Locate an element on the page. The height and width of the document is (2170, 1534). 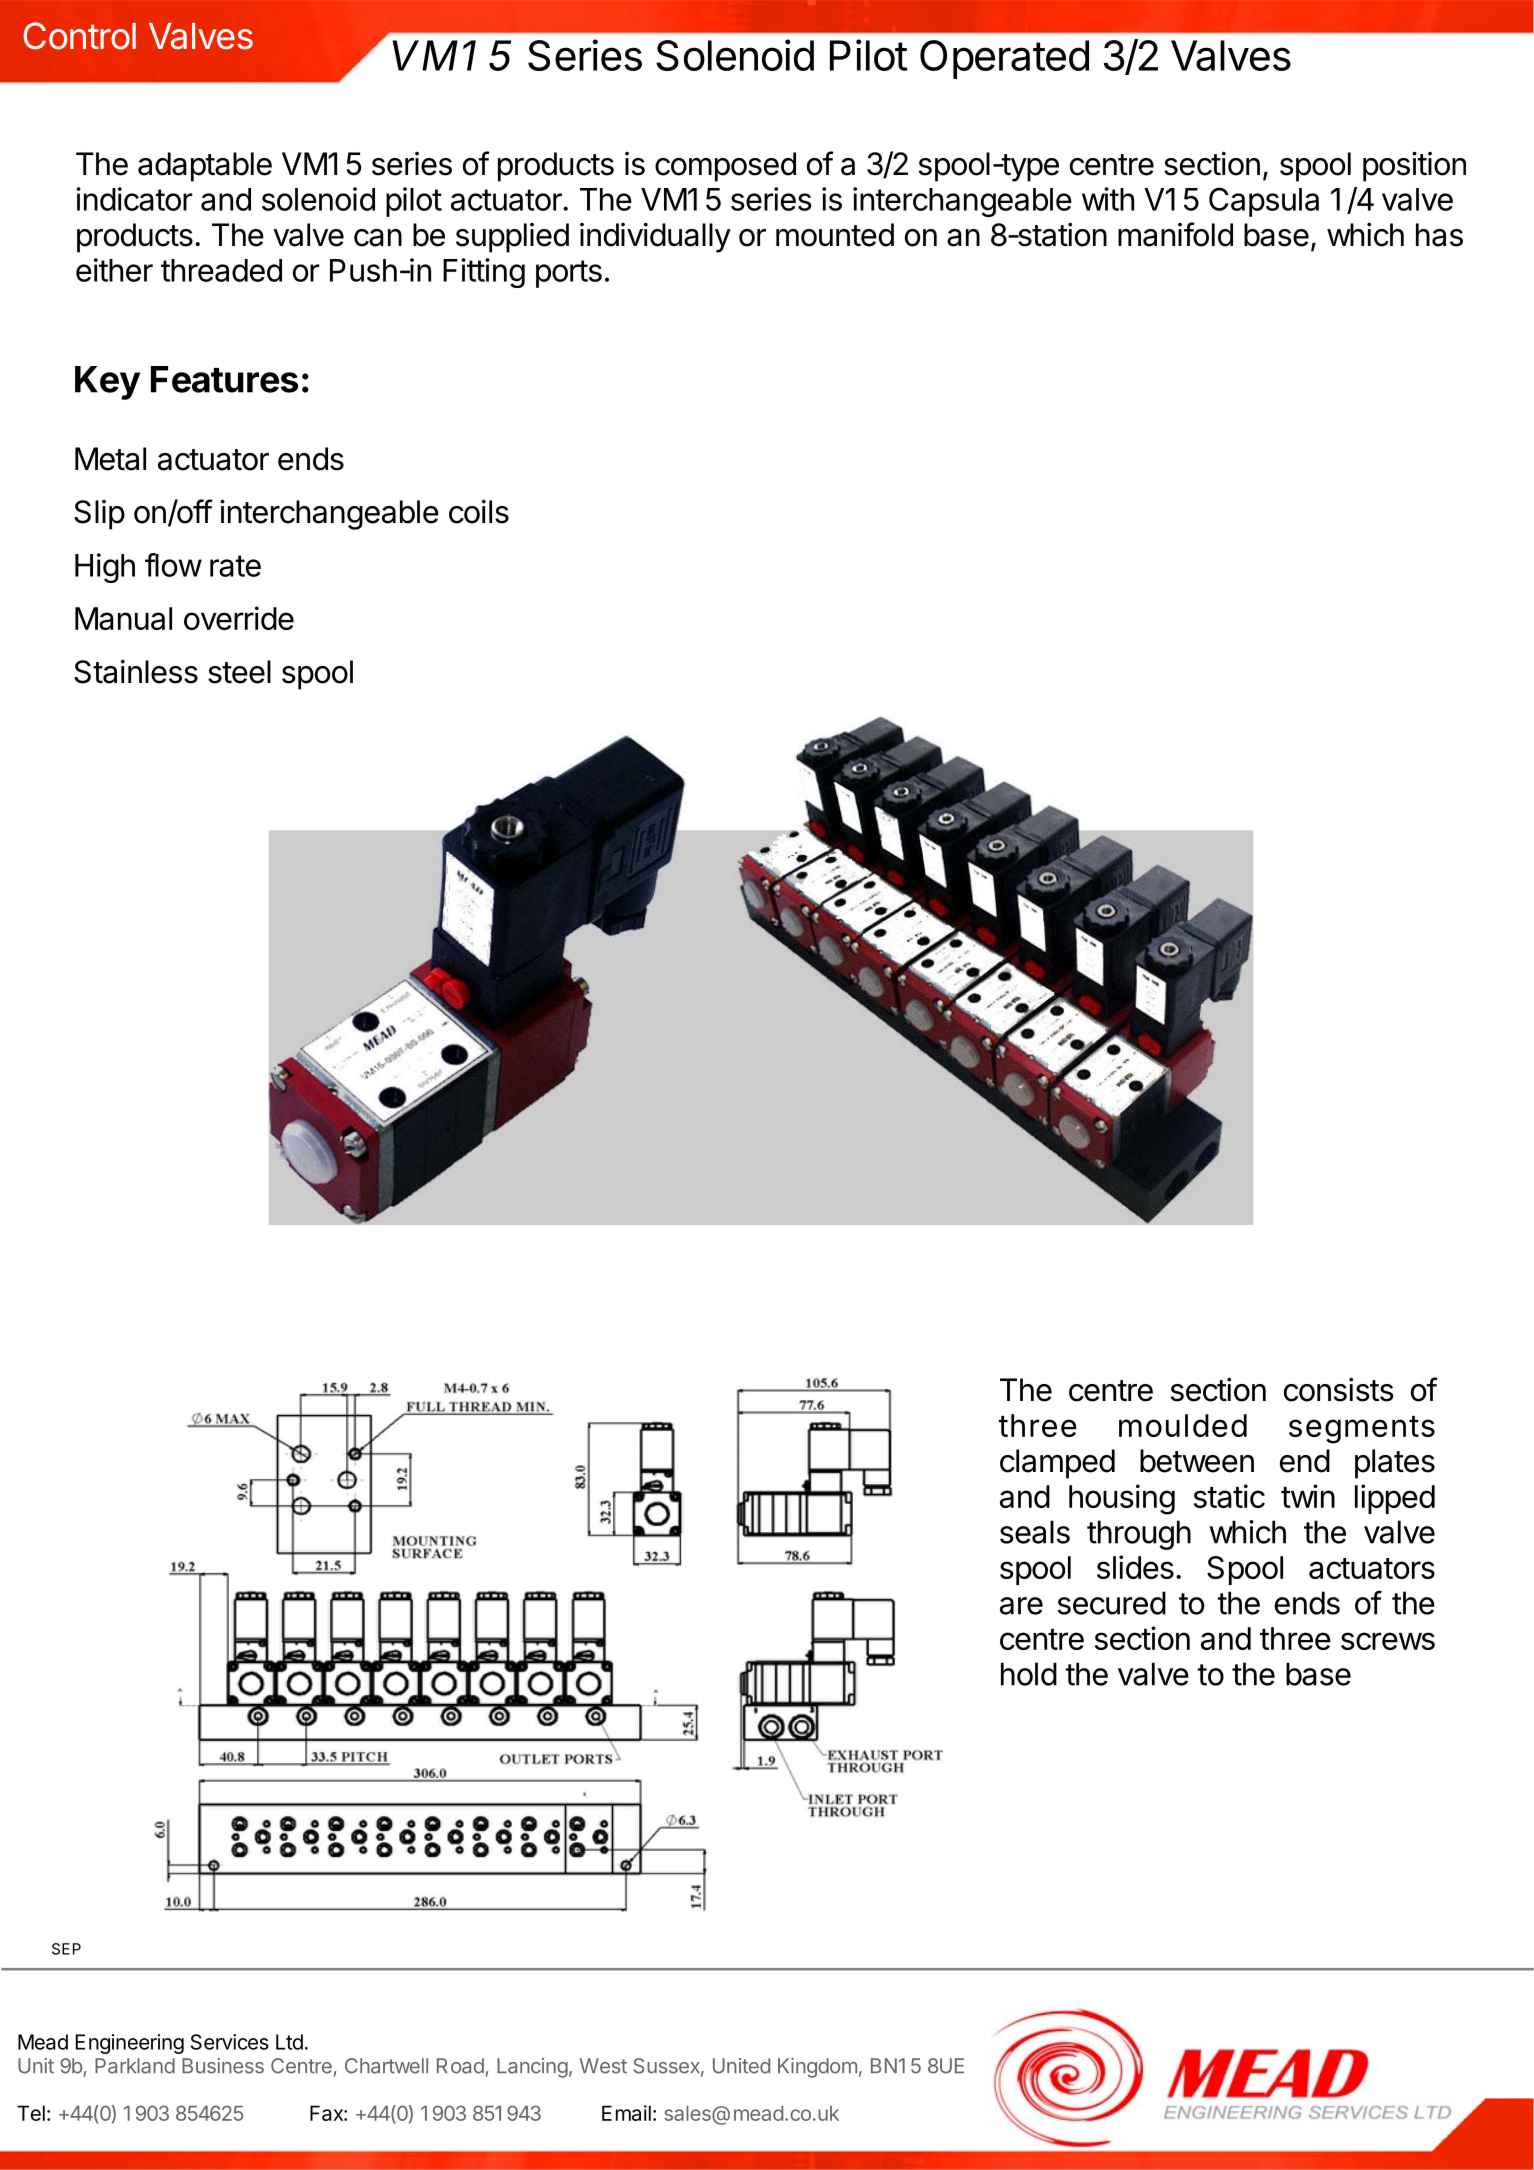
clamped is located at coordinates (1057, 1464).
